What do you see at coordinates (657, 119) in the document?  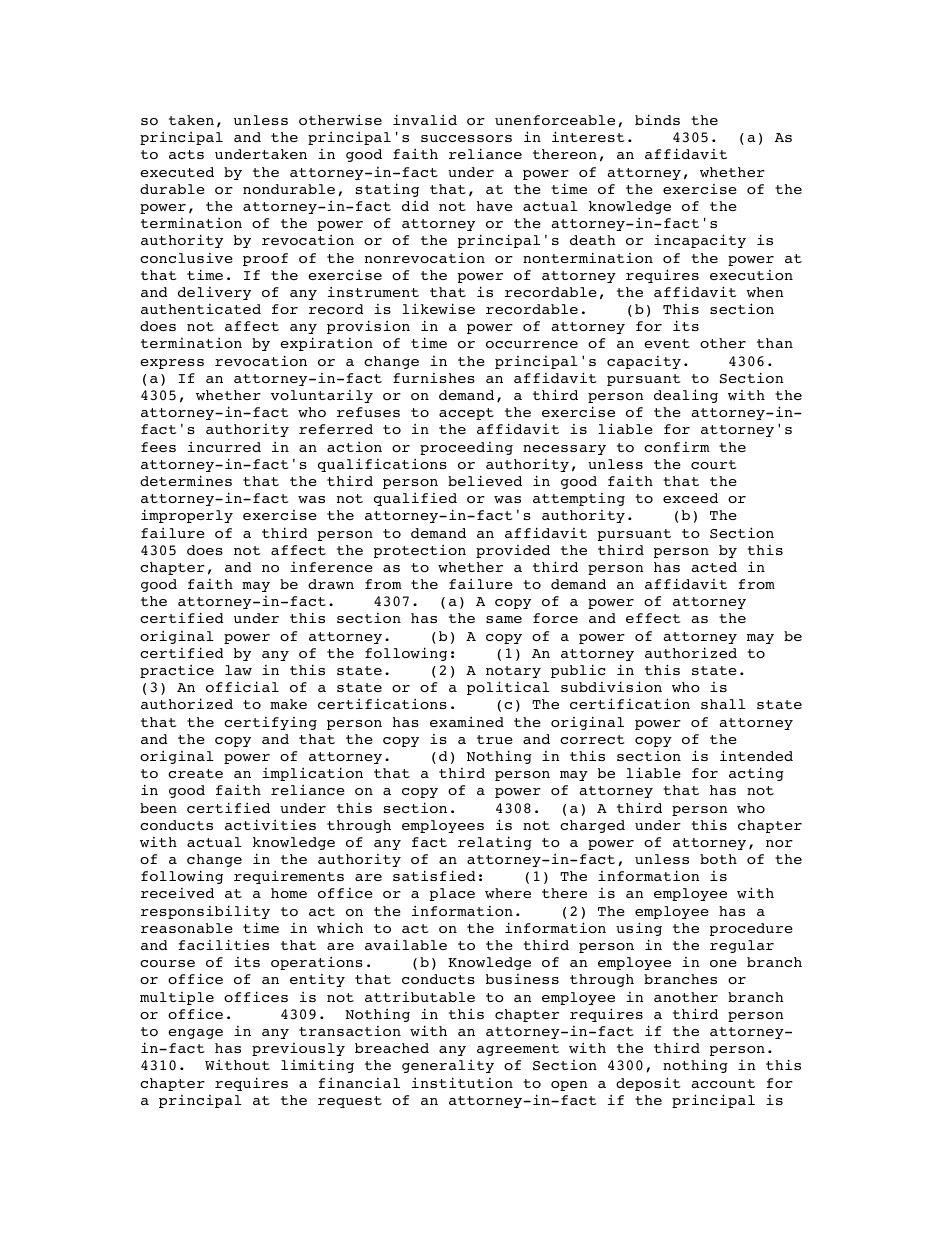 I see `binds` at bounding box center [657, 119].
